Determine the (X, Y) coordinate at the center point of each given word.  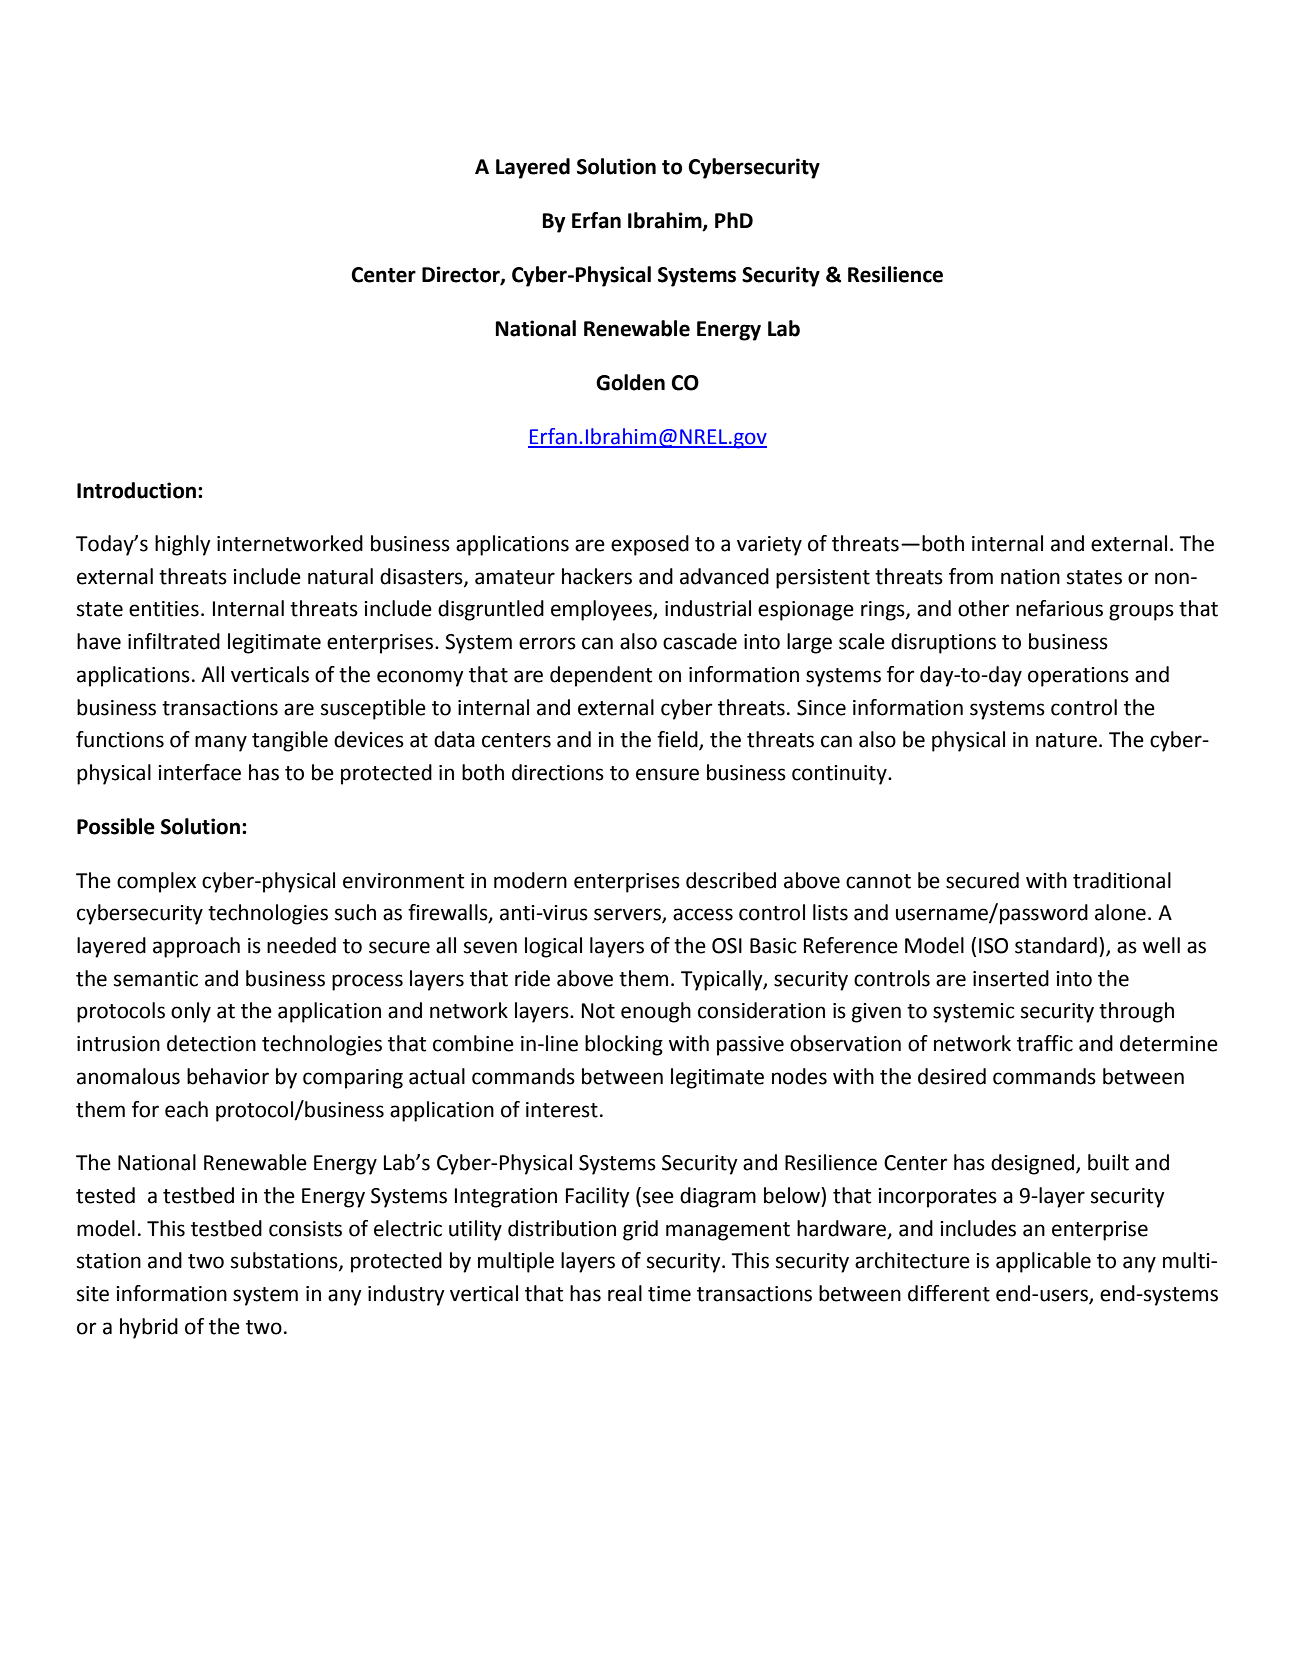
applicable (1043, 1262)
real (625, 1293)
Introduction (136, 490)
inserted (1011, 978)
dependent (601, 676)
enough (656, 1012)
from (971, 576)
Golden (630, 382)
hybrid (149, 1328)
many (221, 743)
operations (1078, 677)
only (191, 1012)
